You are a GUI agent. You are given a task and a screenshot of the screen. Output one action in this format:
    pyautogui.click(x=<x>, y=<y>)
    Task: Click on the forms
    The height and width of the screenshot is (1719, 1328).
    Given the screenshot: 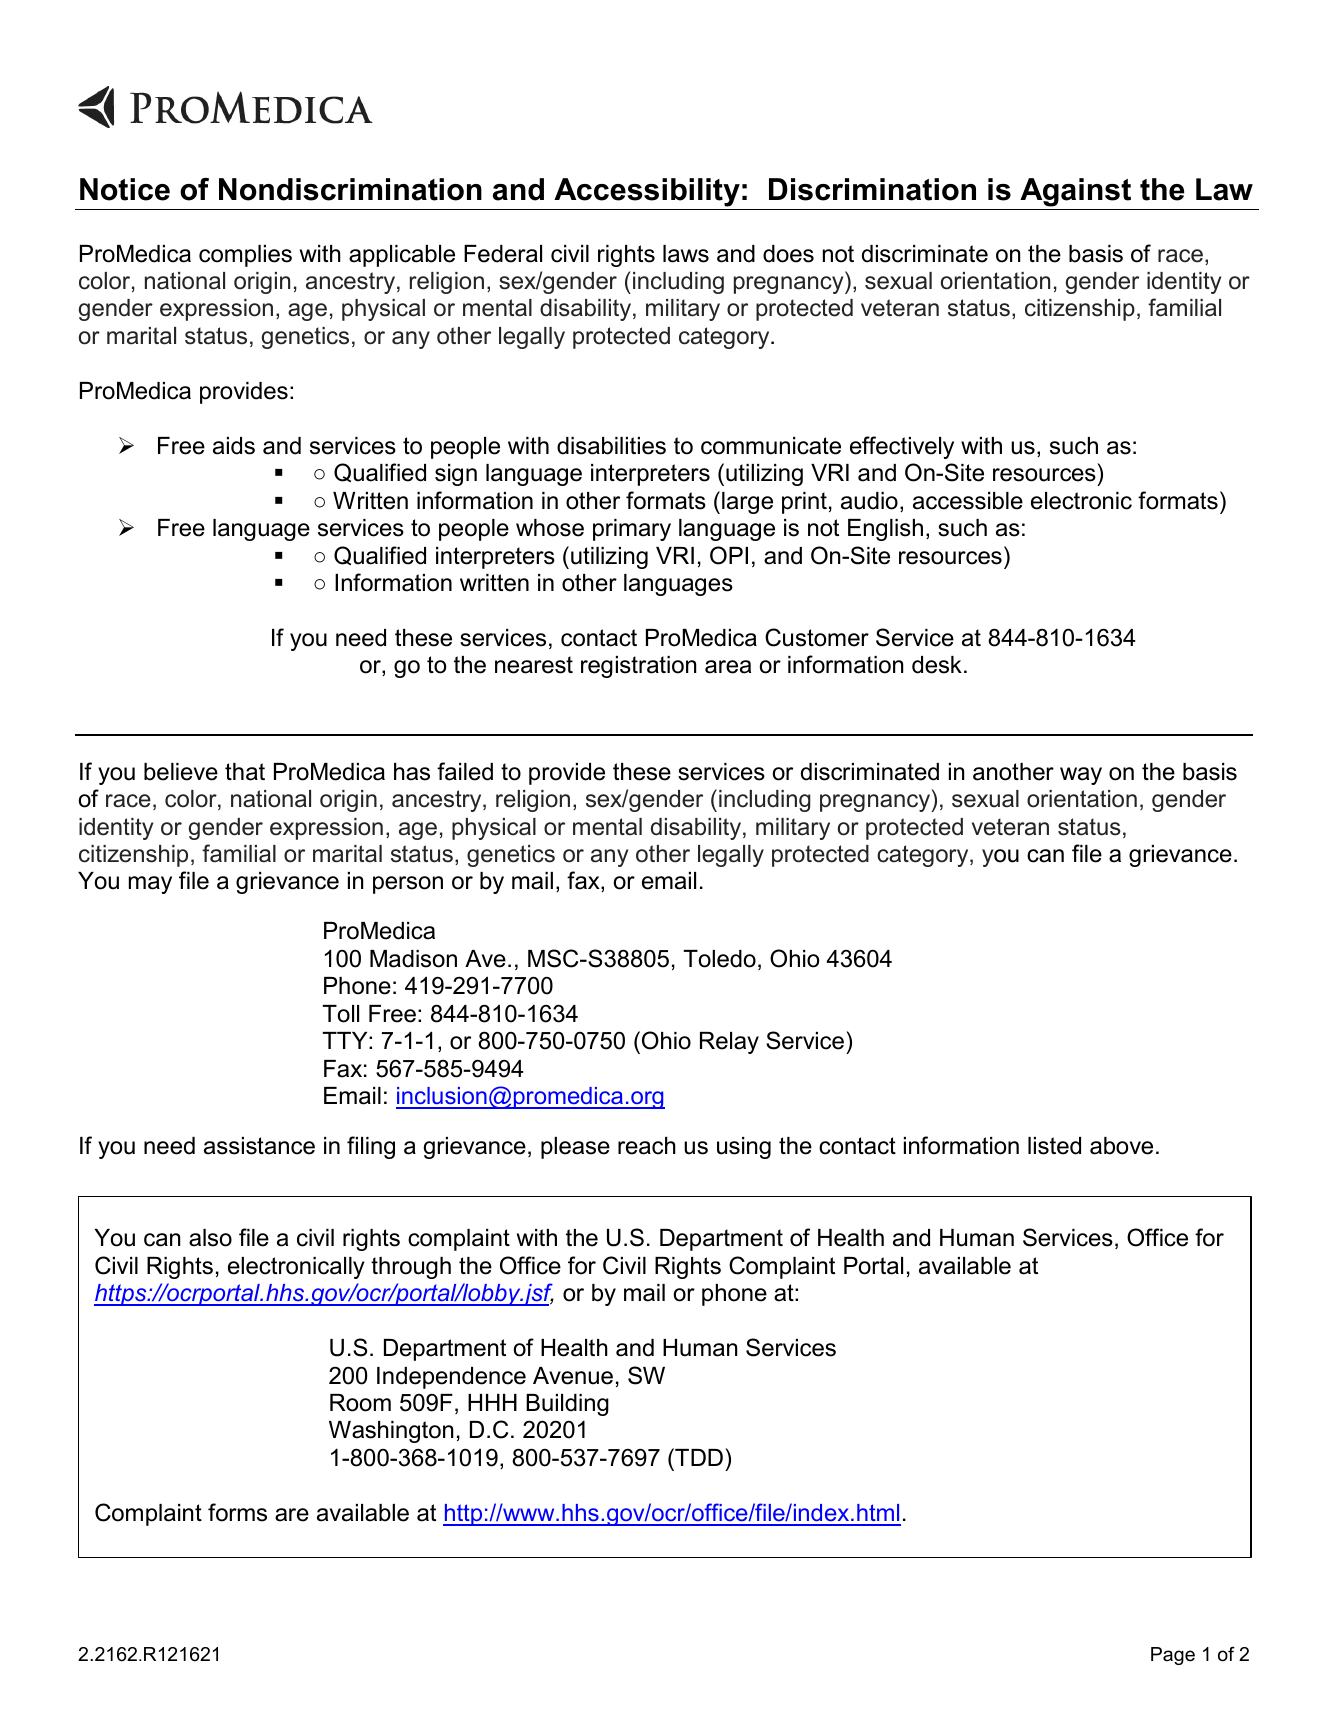 What is the action you would take?
    pyautogui.click(x=237, y=1512)
